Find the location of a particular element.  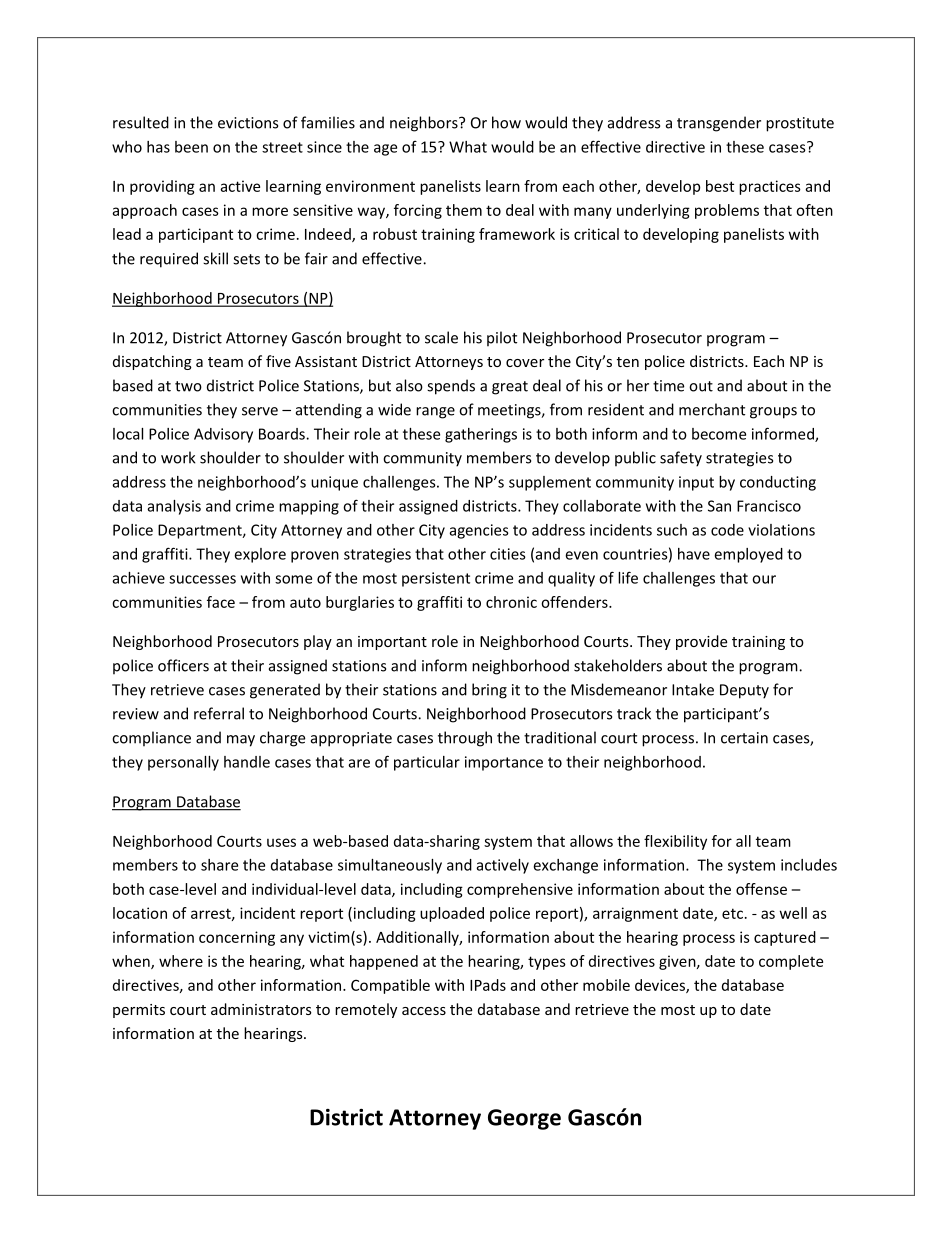

provide is located at coordinates (701, 642).
